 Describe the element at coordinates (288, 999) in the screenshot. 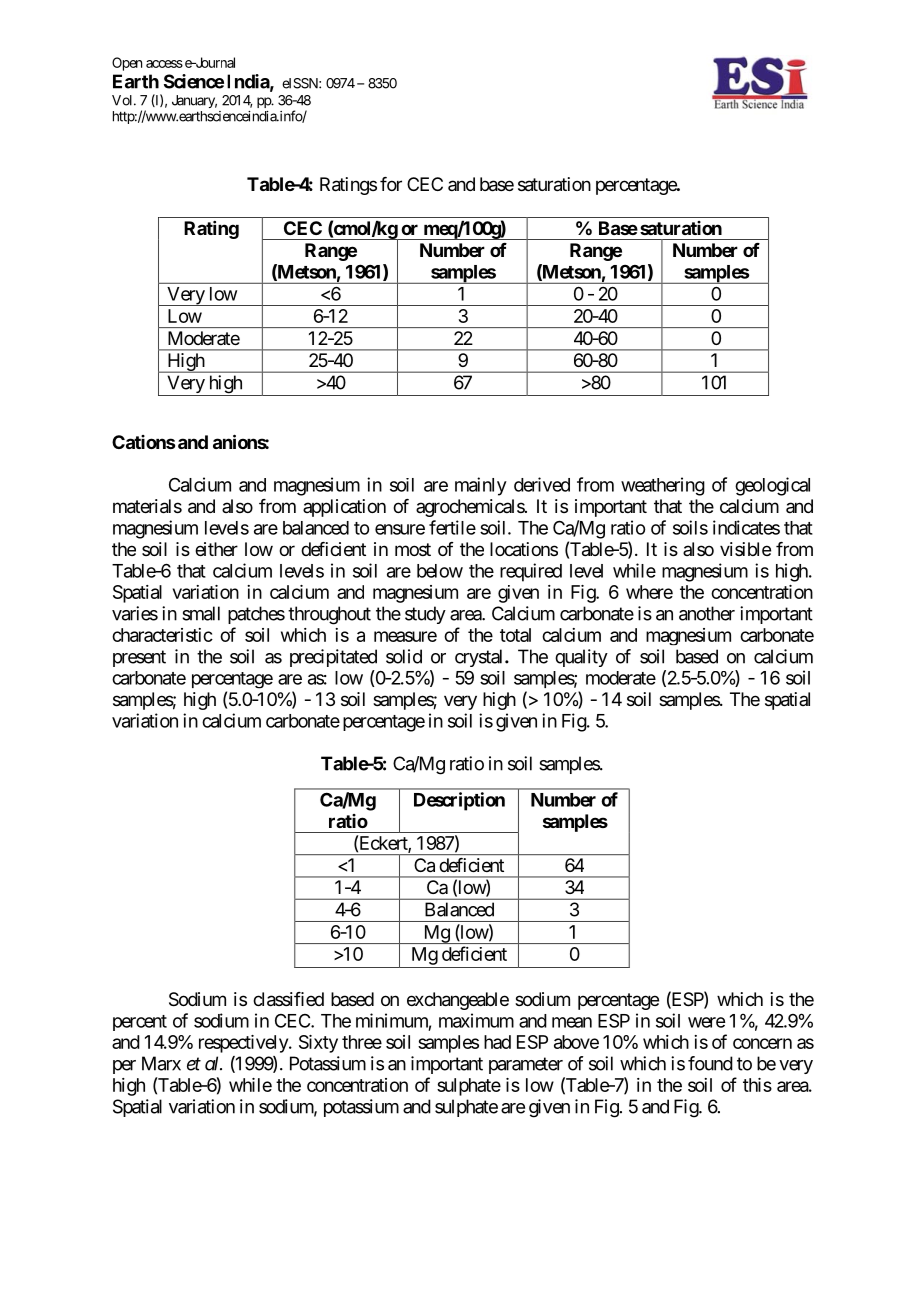

I see `classified` at that location.
